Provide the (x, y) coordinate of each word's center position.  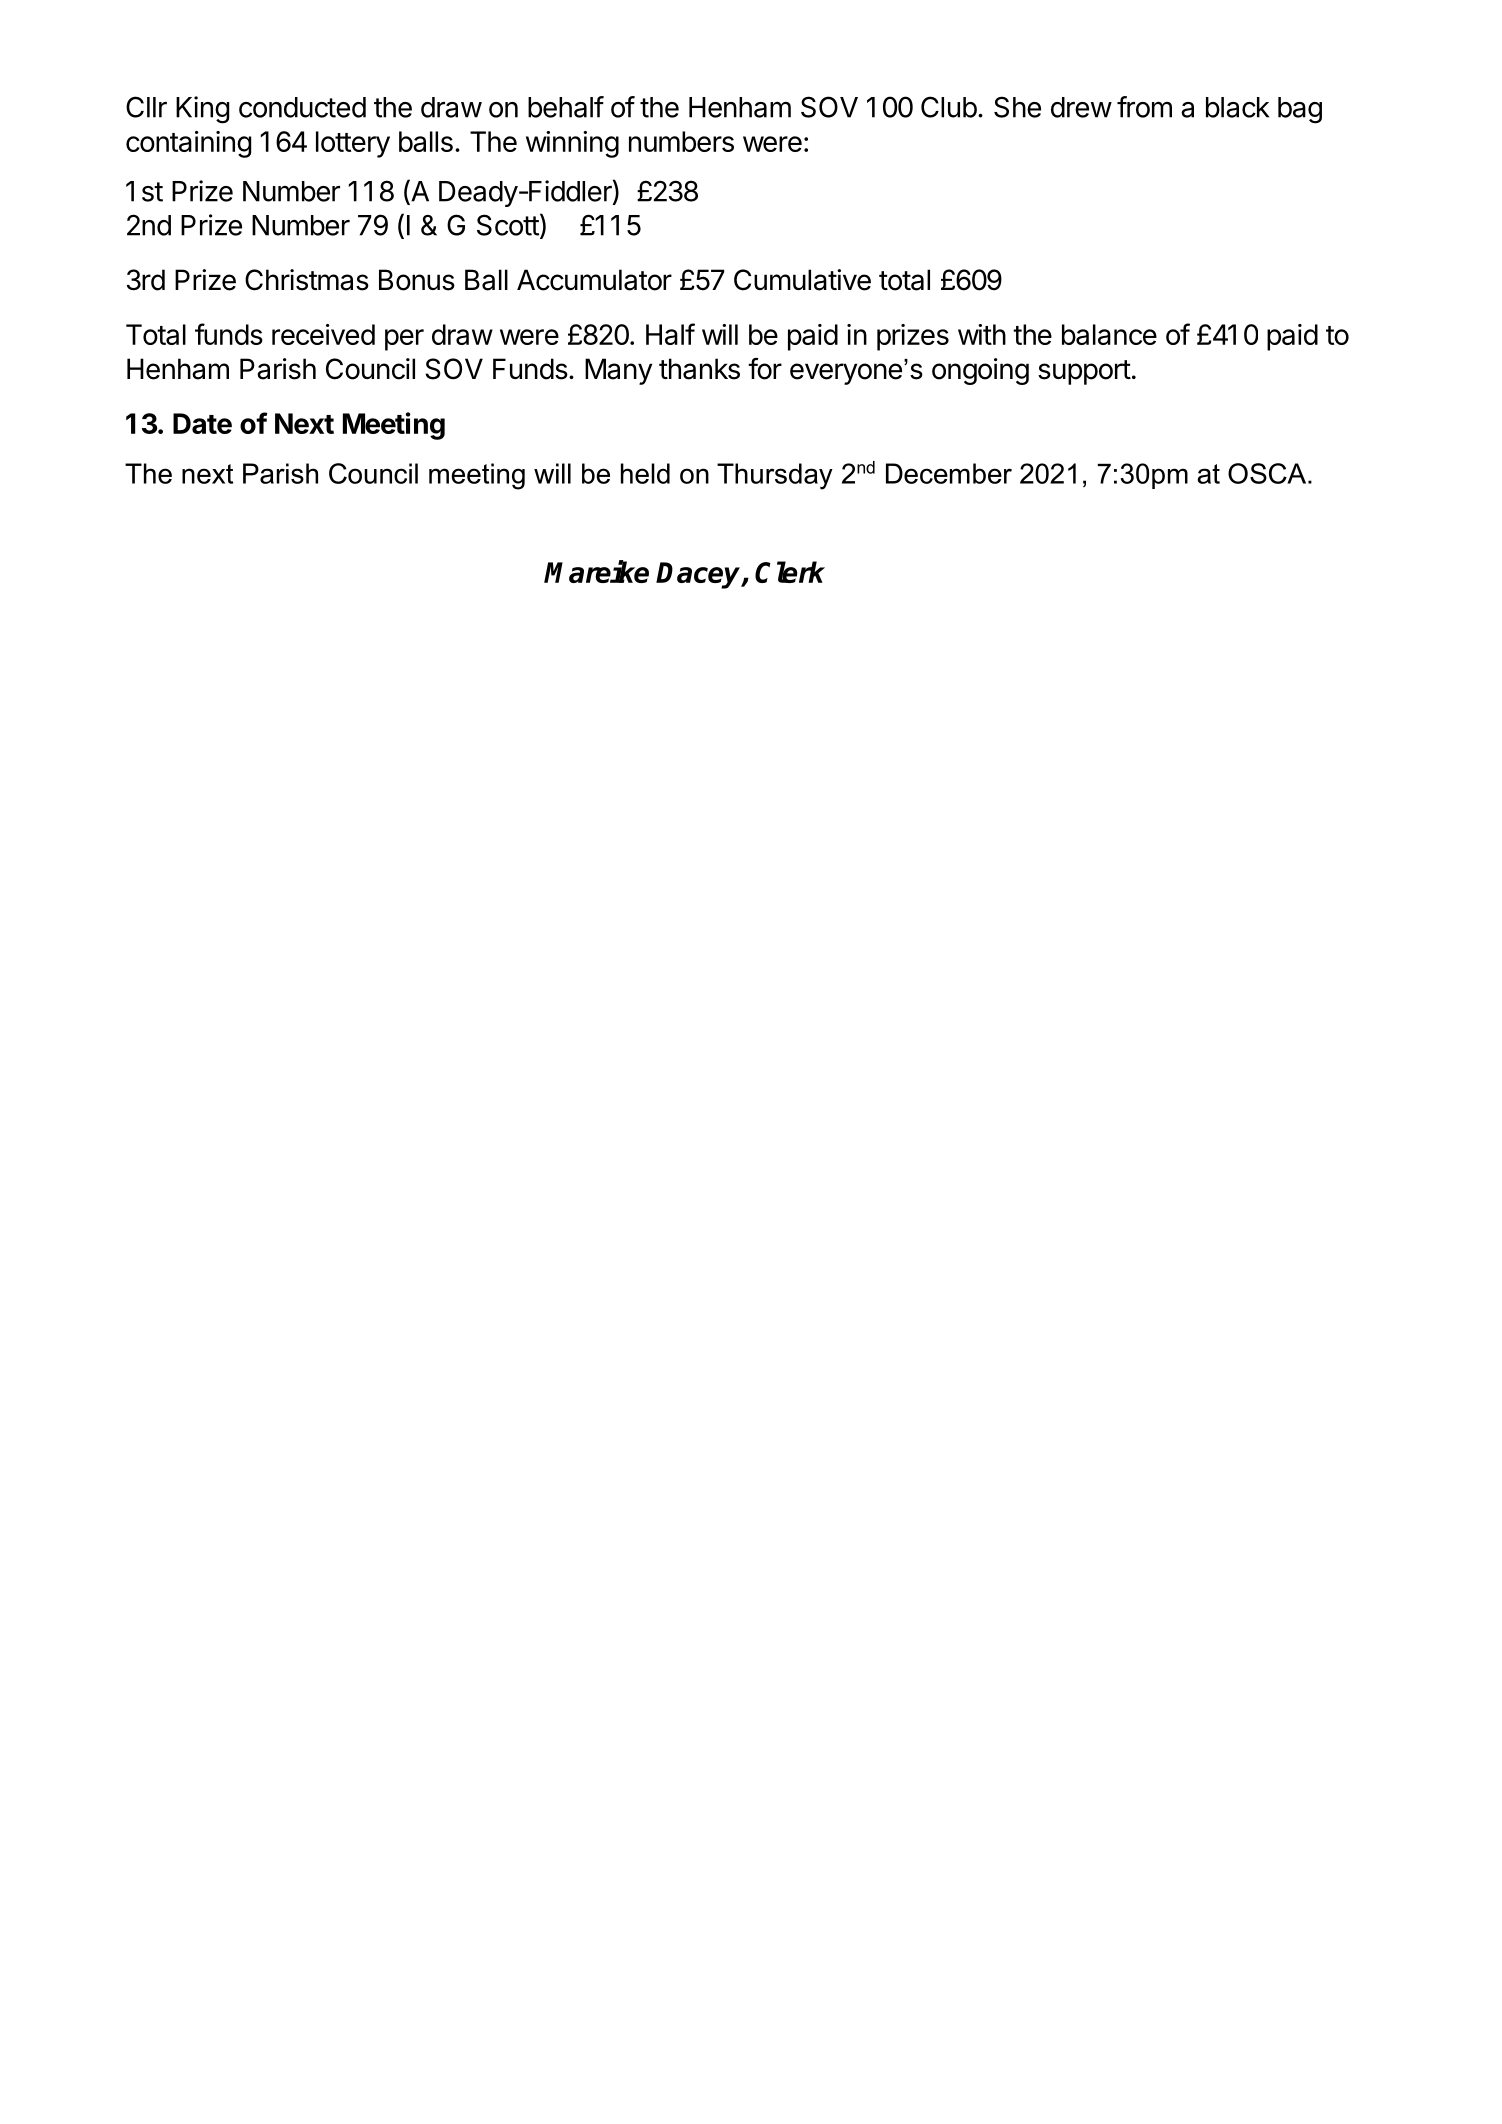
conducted (302, 107)
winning (572, 144)
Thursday (775, 476)
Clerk (790, 572)
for (765, 369)
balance (1109, 334)
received (323, 334)
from (1144, 107)
